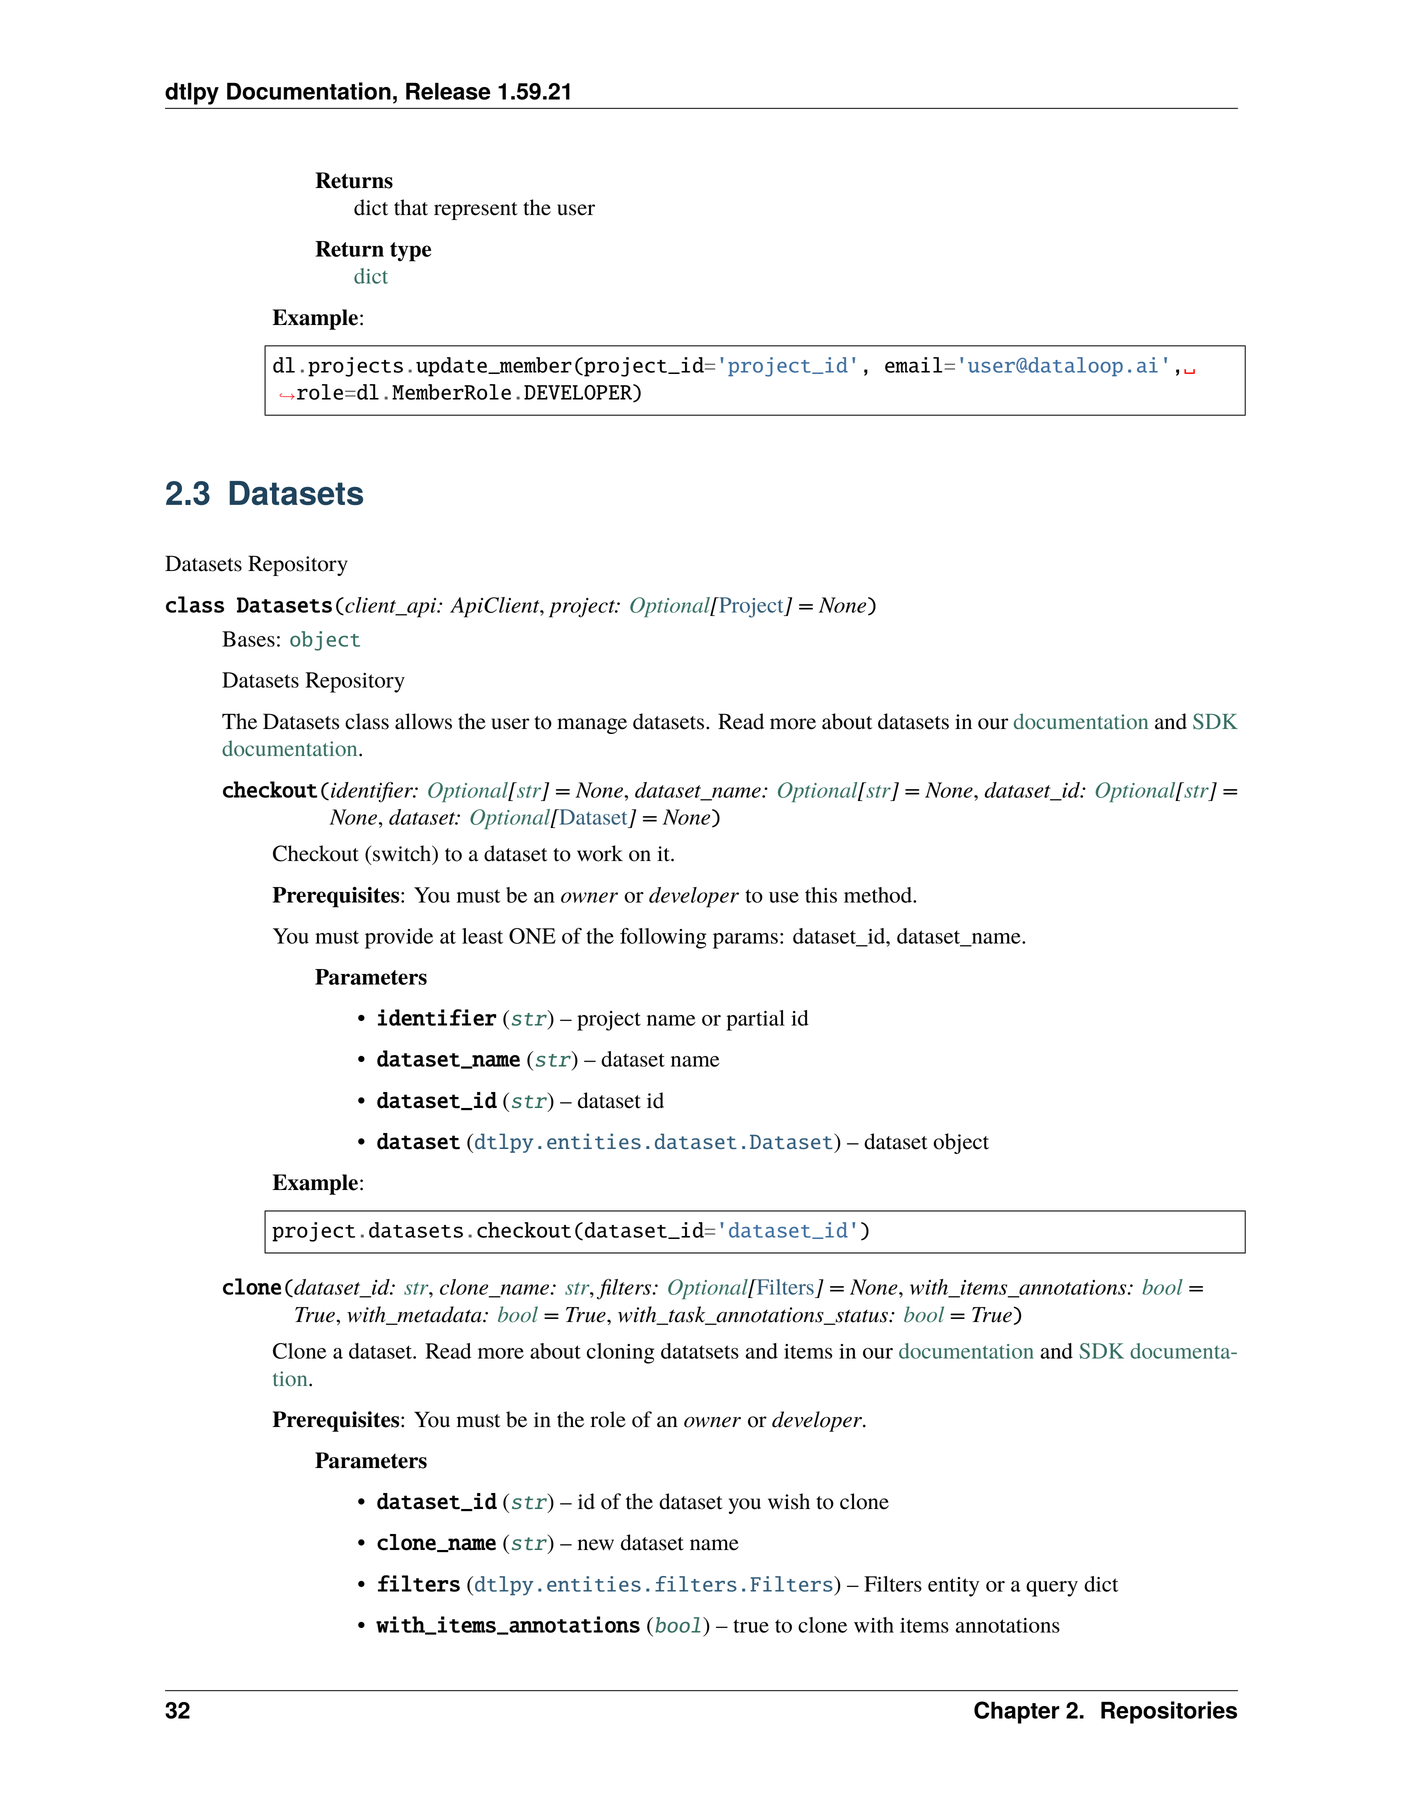 The image size is (1403, 1815). Describe the element at coordinates (821, 895) in the document. I see `this` at that location.
